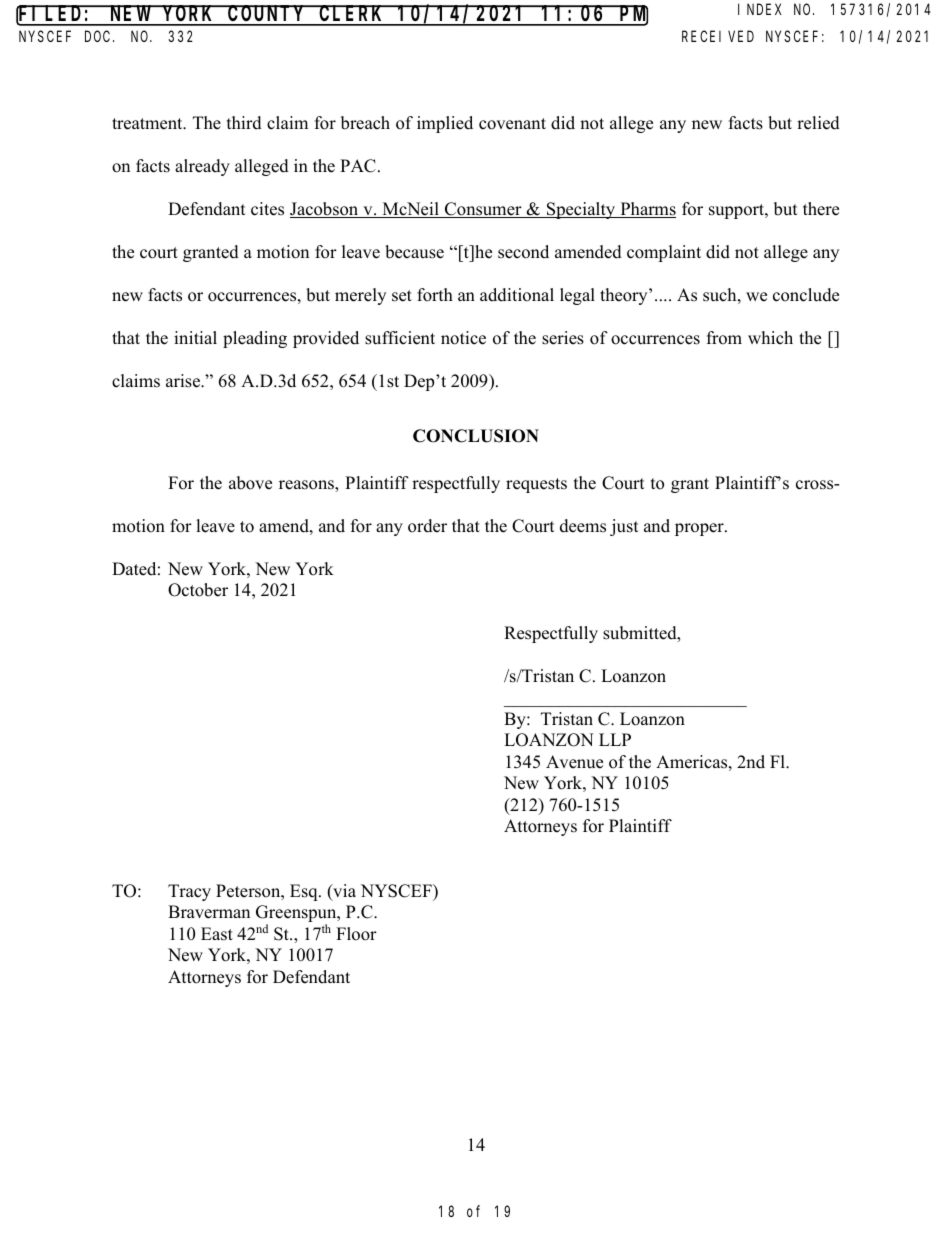  What do you see at coordinates (700, 529) in the document?
I see `proper` at bounding box center [700, 529].
